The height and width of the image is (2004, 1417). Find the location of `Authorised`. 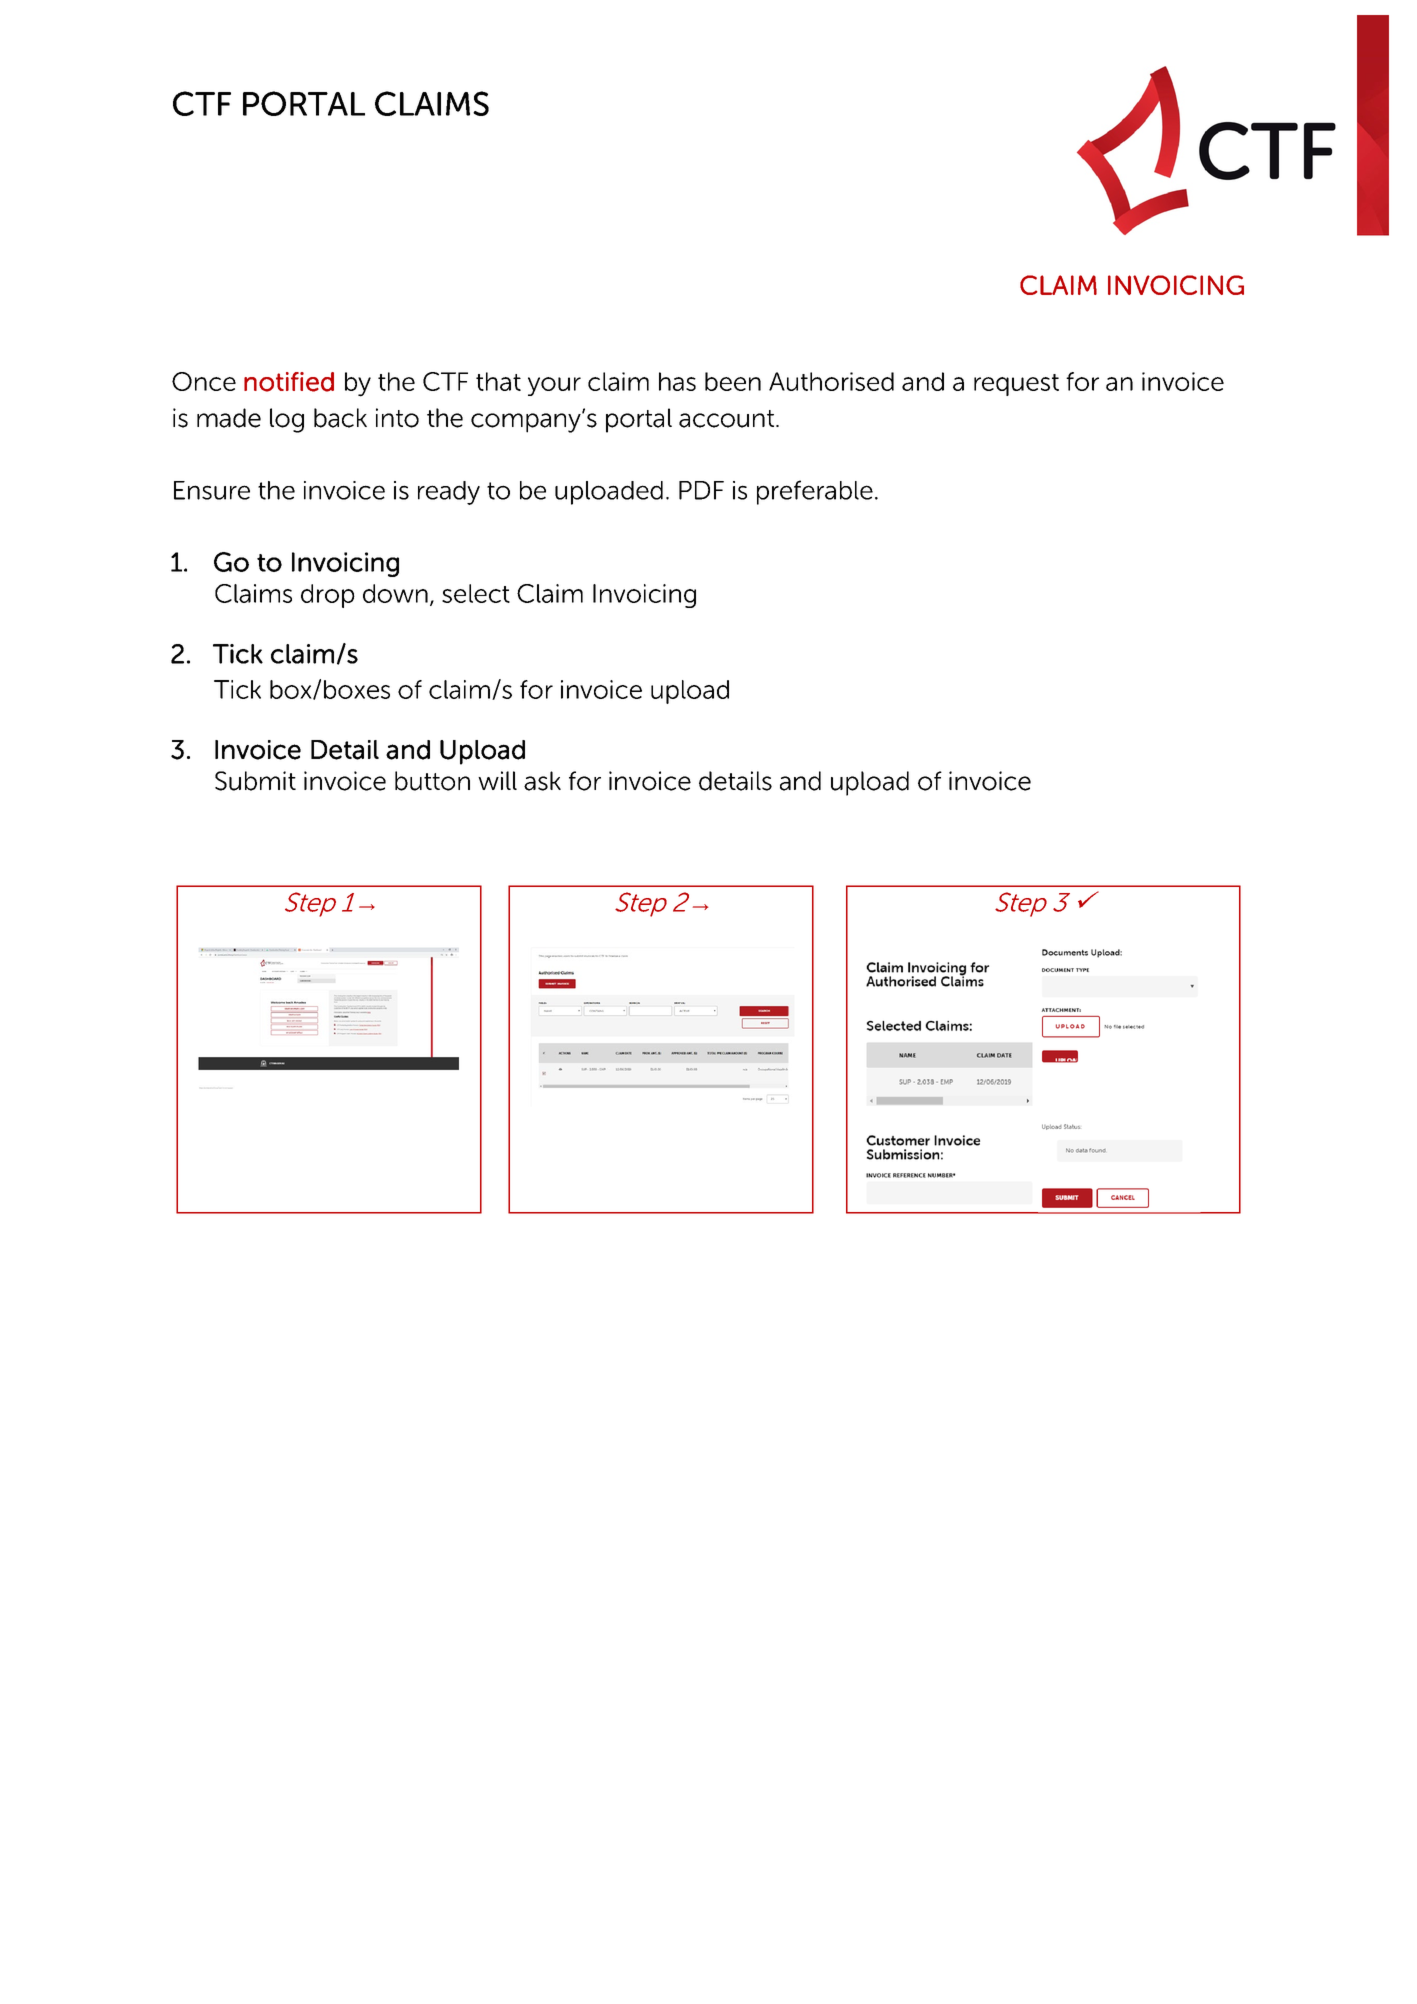

Authorised is located at coordinates (831, 381).
